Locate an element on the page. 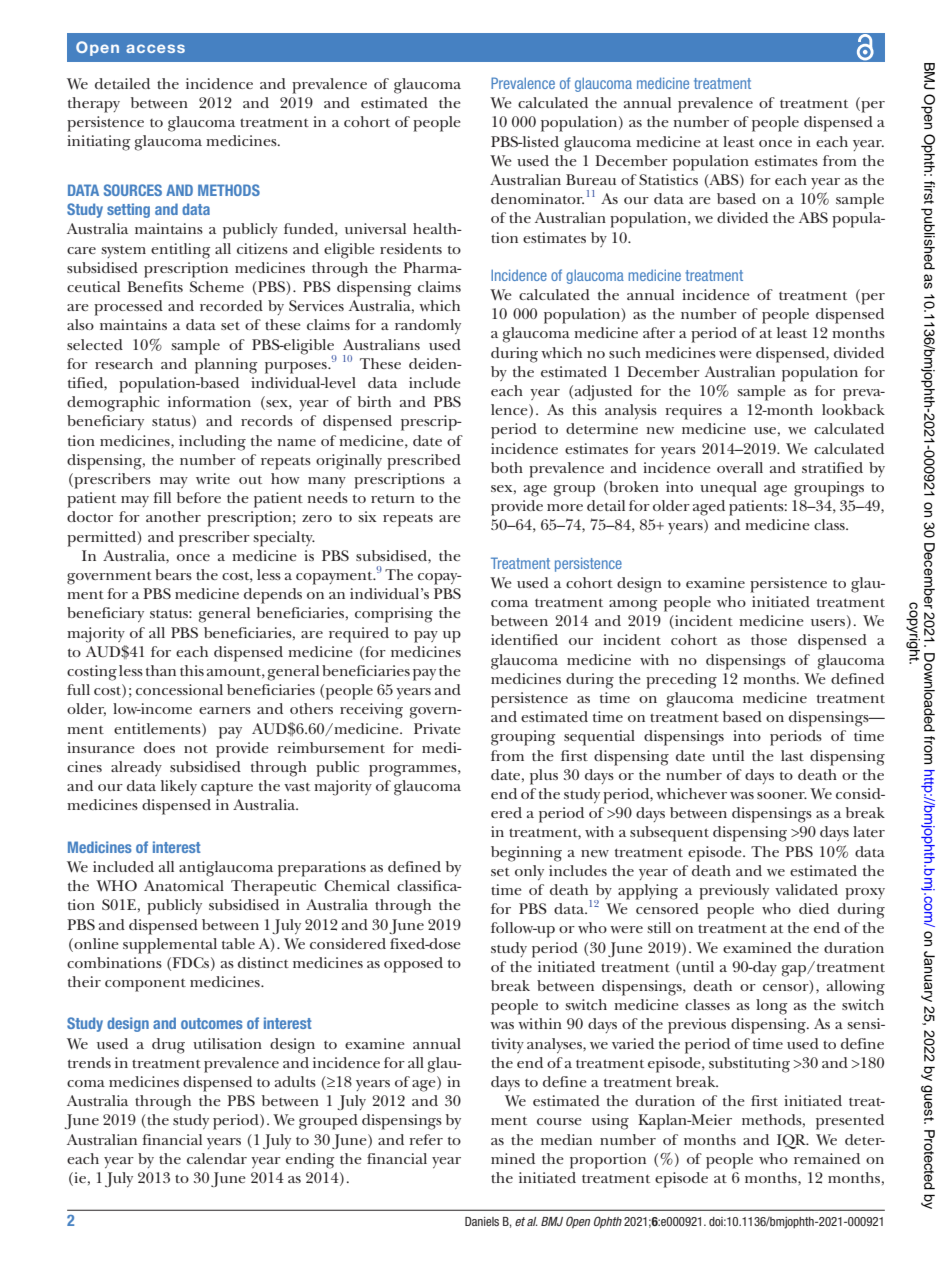 The image size is (952, 1270). access is located at coordinates (155, 48).
